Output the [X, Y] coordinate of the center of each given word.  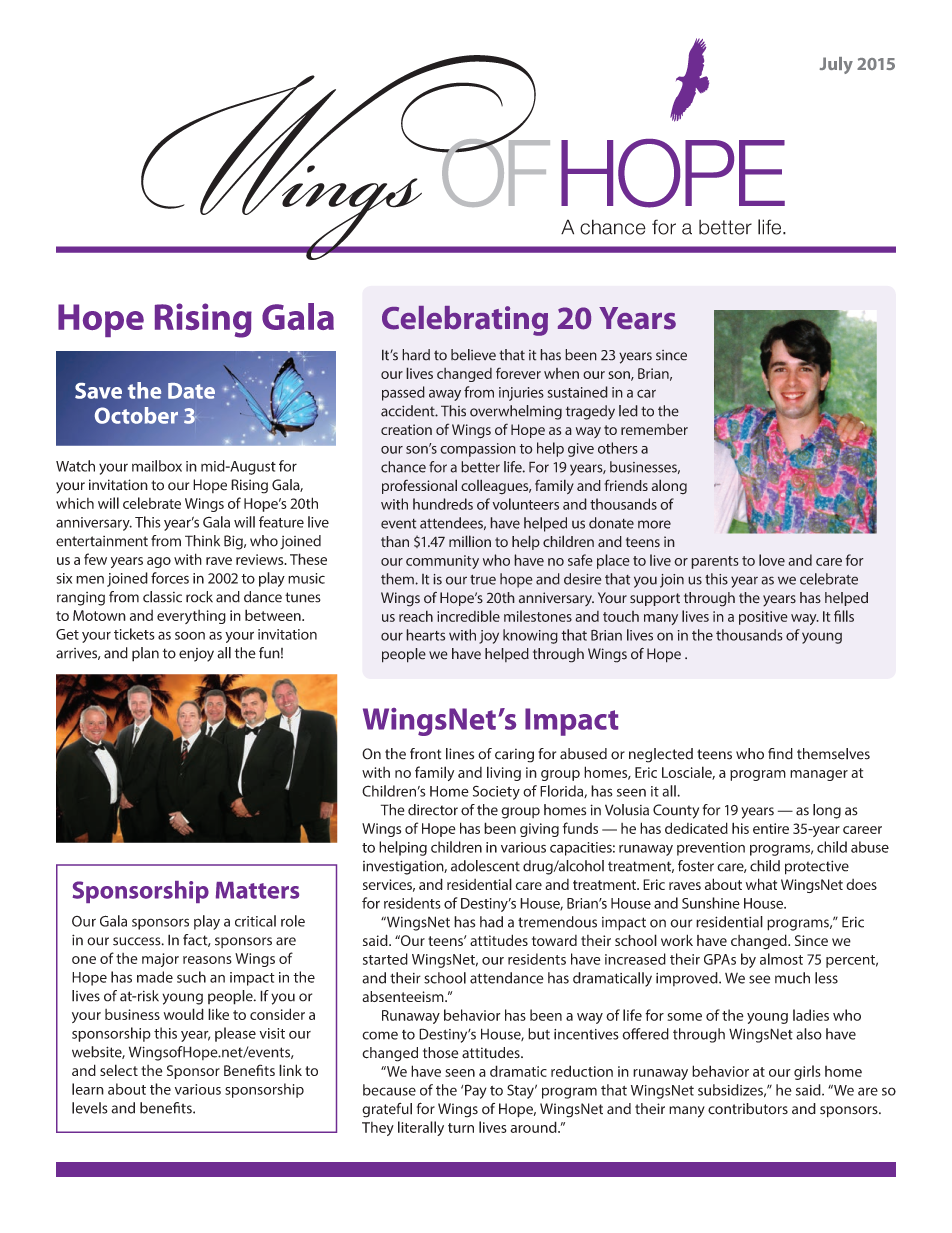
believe [473, 355]
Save [98, 391]
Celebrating [465, 321]
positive [763, 618]
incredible [468, 616]
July [836, 65]
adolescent [485, 866]
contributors [748, 1109]
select [119, 1070]
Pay [476, 1091]
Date [191, 391]
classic [162, 597]
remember [654, 429]
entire [771, 828]
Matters [257, 890]
